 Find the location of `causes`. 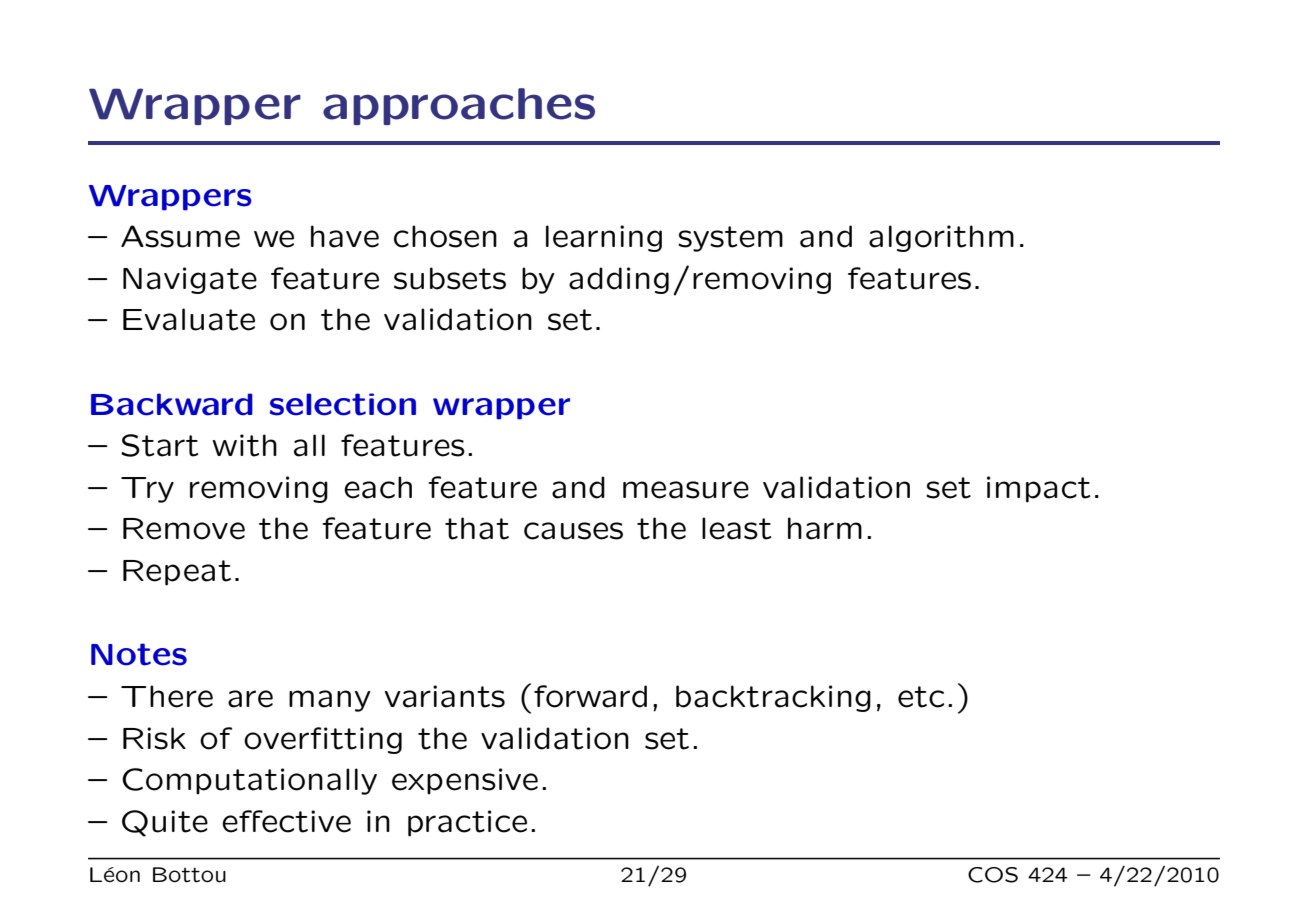

causes is located at coordinates (573, 531).
